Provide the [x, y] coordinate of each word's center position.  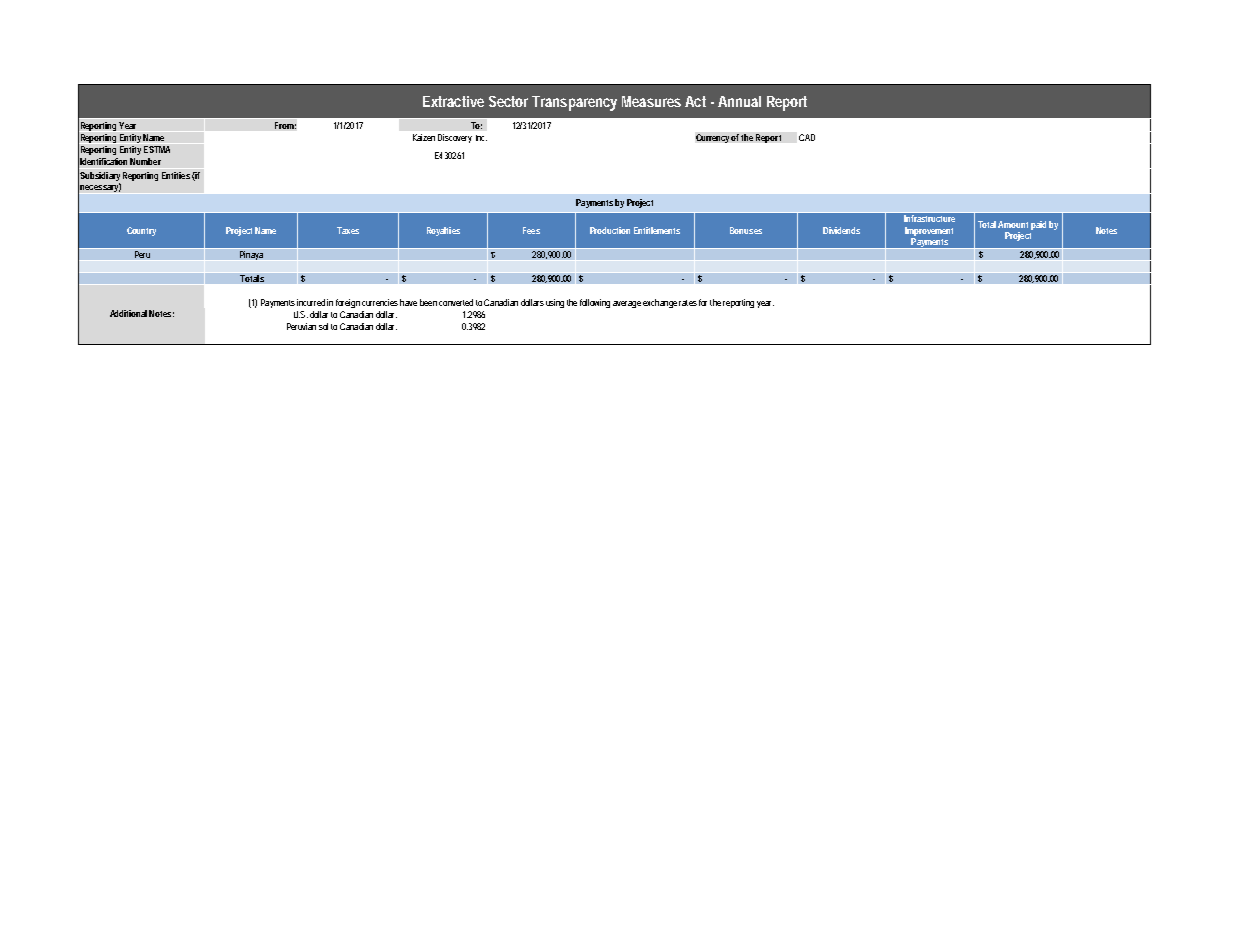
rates [688, 303]
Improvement [929, 231]
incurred [311, 302]
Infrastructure [930, 217]
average [627, 304]
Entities [176, 175]
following [595, 303]
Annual [739, 101]
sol [323, 326]
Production [610, 230]
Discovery [455, 138]
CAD [807, 137]
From [284, 125]
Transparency [574, 103]
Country [141, 231]
